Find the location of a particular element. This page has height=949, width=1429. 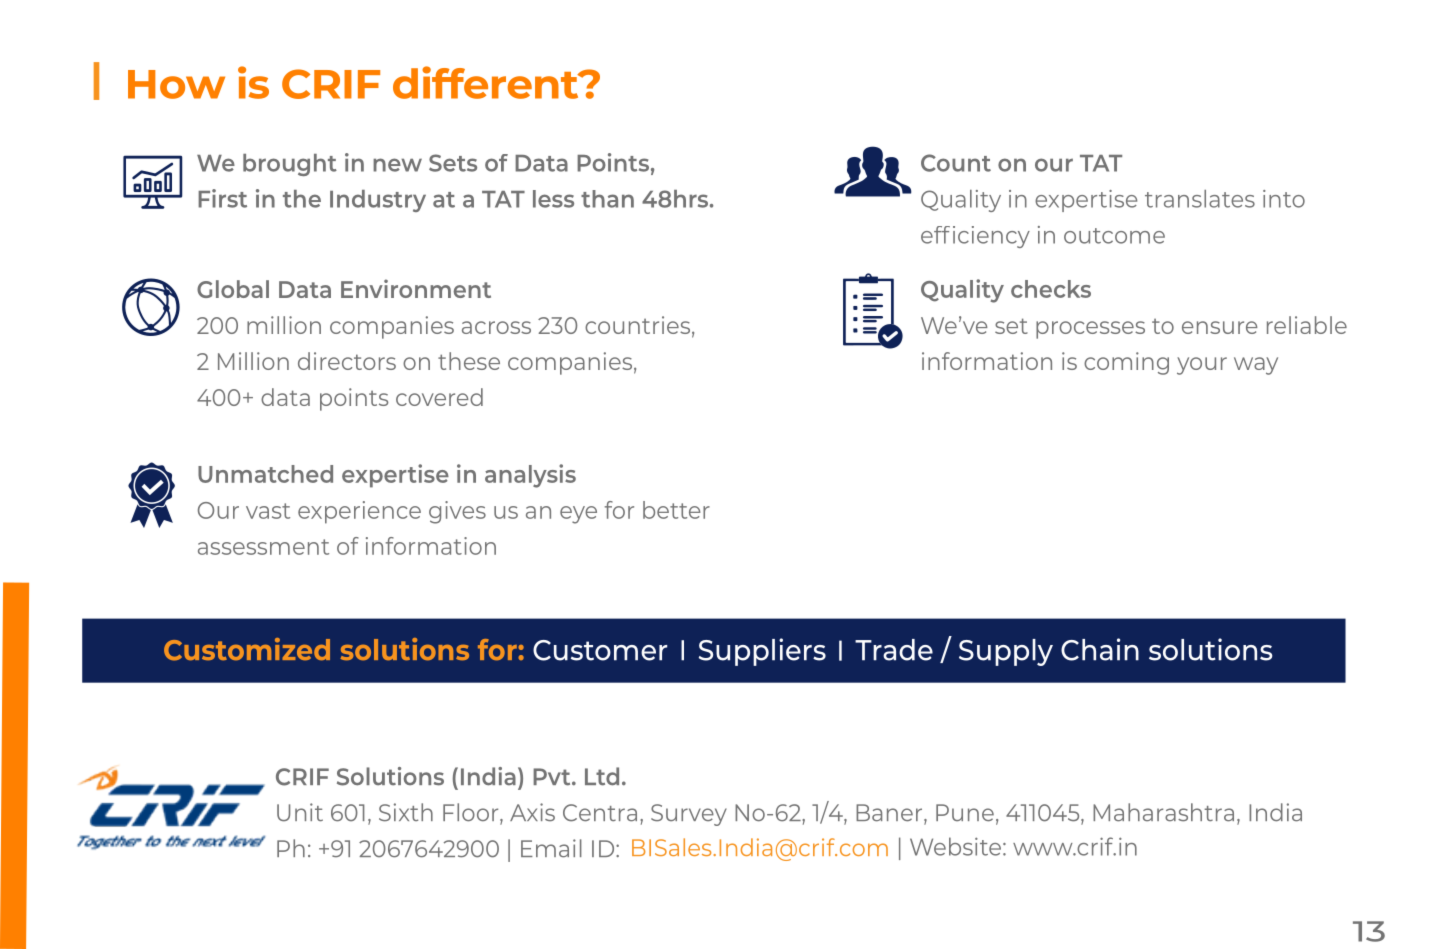

Survey is located at coordinates (689, 815).
